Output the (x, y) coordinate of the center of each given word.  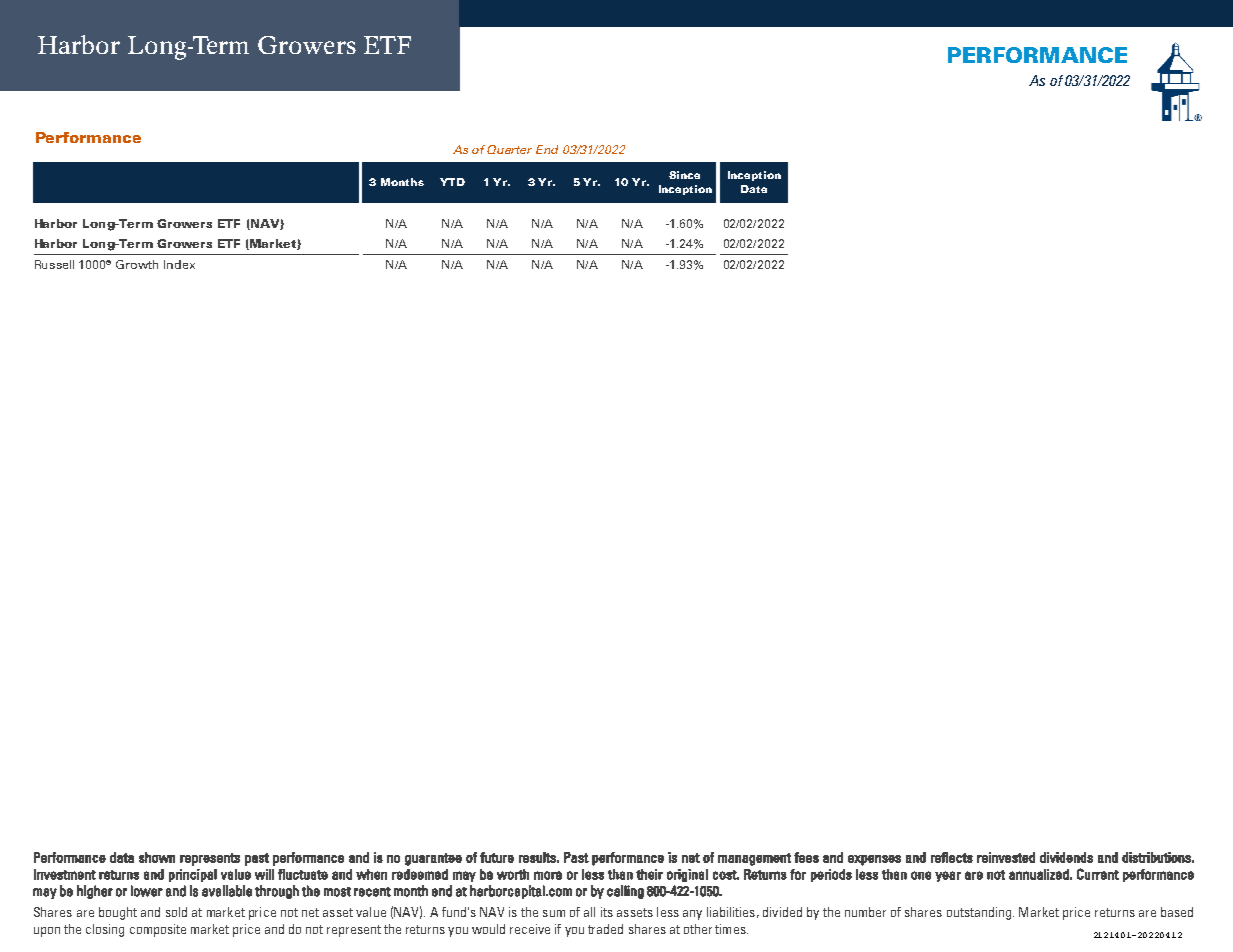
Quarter (509, 149)
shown (157, 857)
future (497, 857)
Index (179, 264)
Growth (137, 264)
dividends (1066, 857)
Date (754, 189)
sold (176, 912)
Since (684, 175)
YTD (452, 182)
